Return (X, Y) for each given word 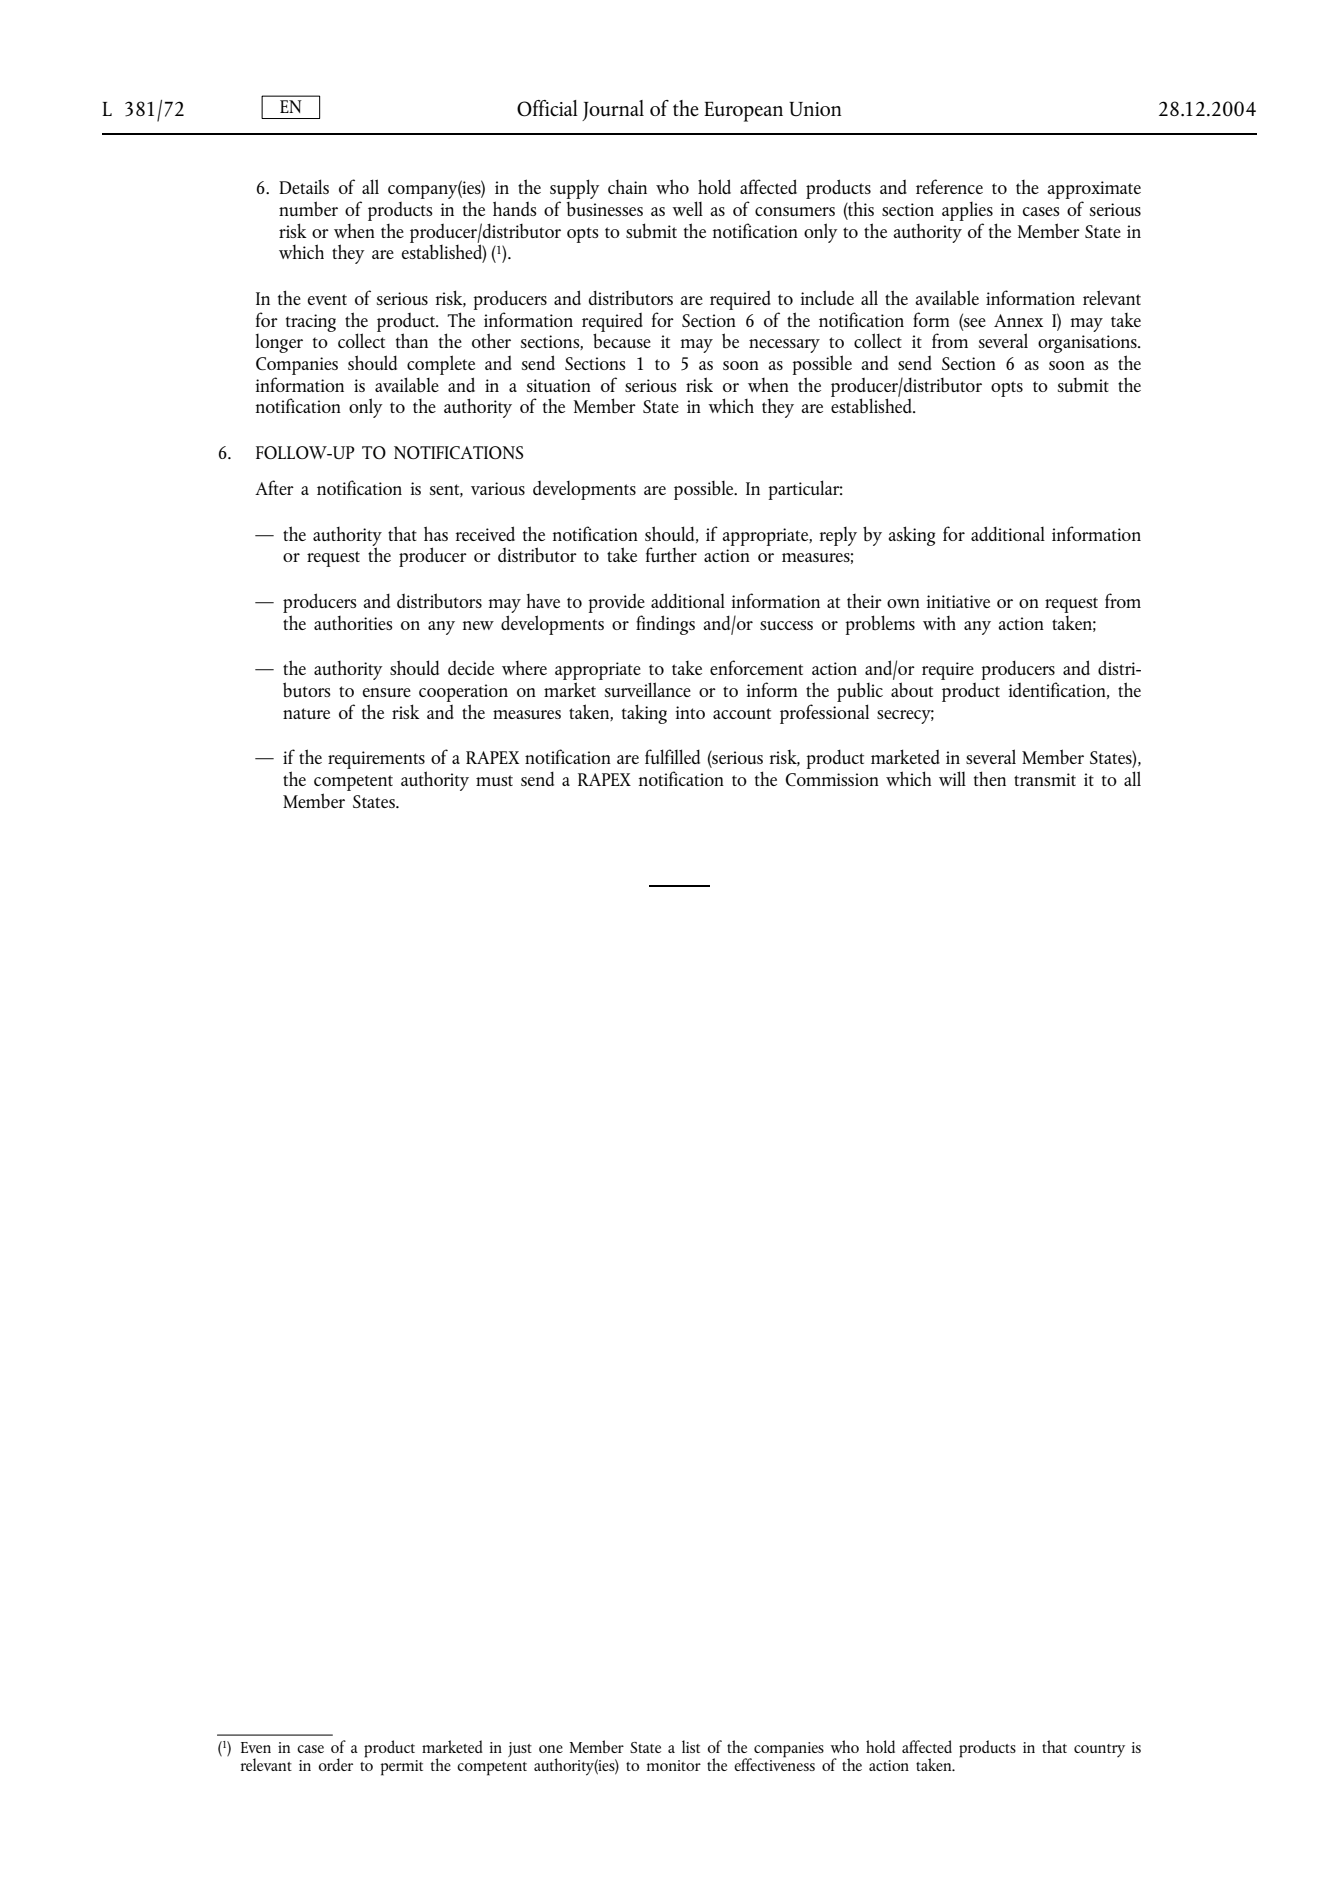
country (1099, 1750)
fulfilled (672, 756)
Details (304, 186)
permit (401, 1768)
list (691, 1746)
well (687, 208)
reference (949, 186)
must (494, 780)
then (990, 778)
